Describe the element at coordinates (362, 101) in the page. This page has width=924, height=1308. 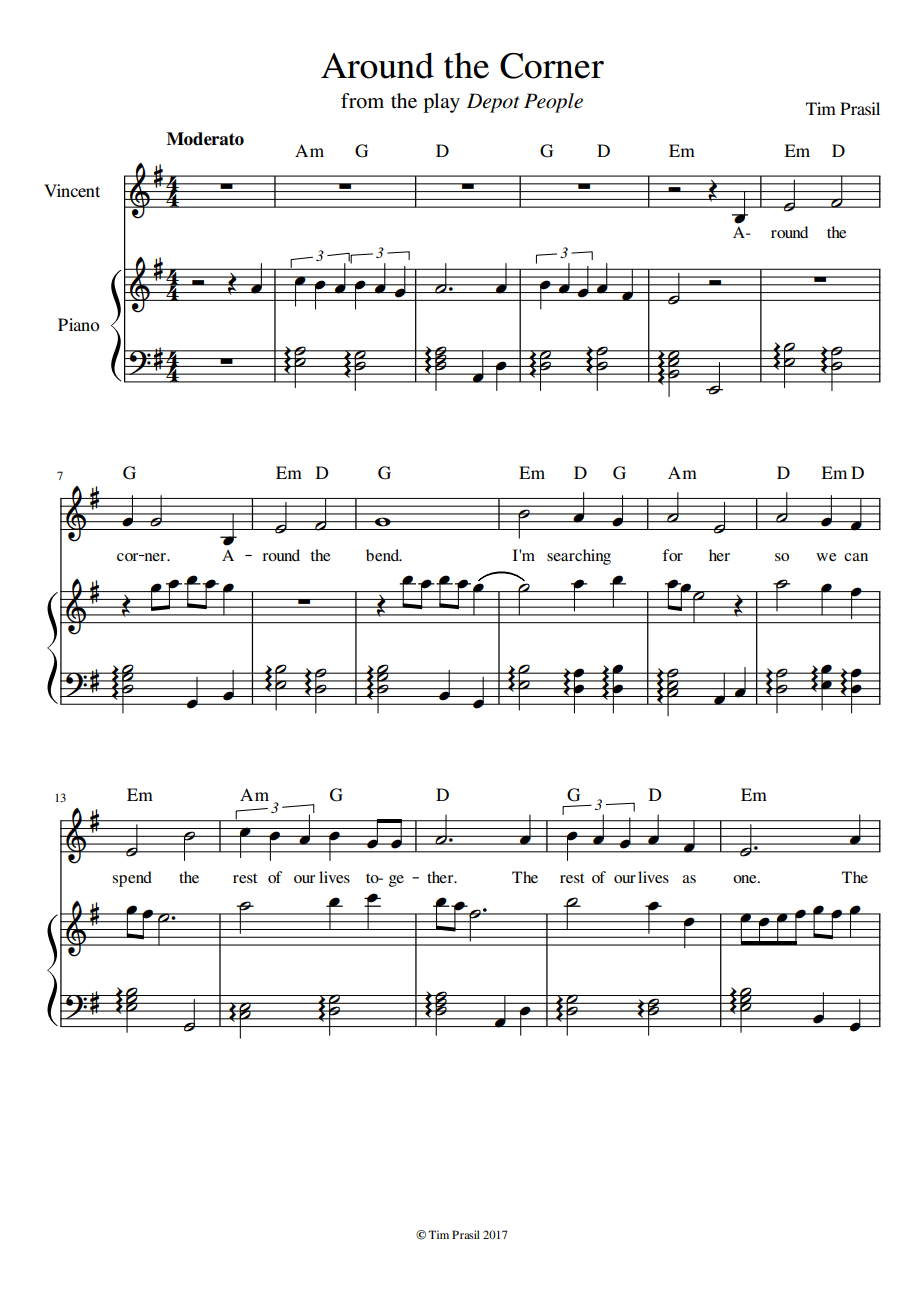
I see `from` at that location.
